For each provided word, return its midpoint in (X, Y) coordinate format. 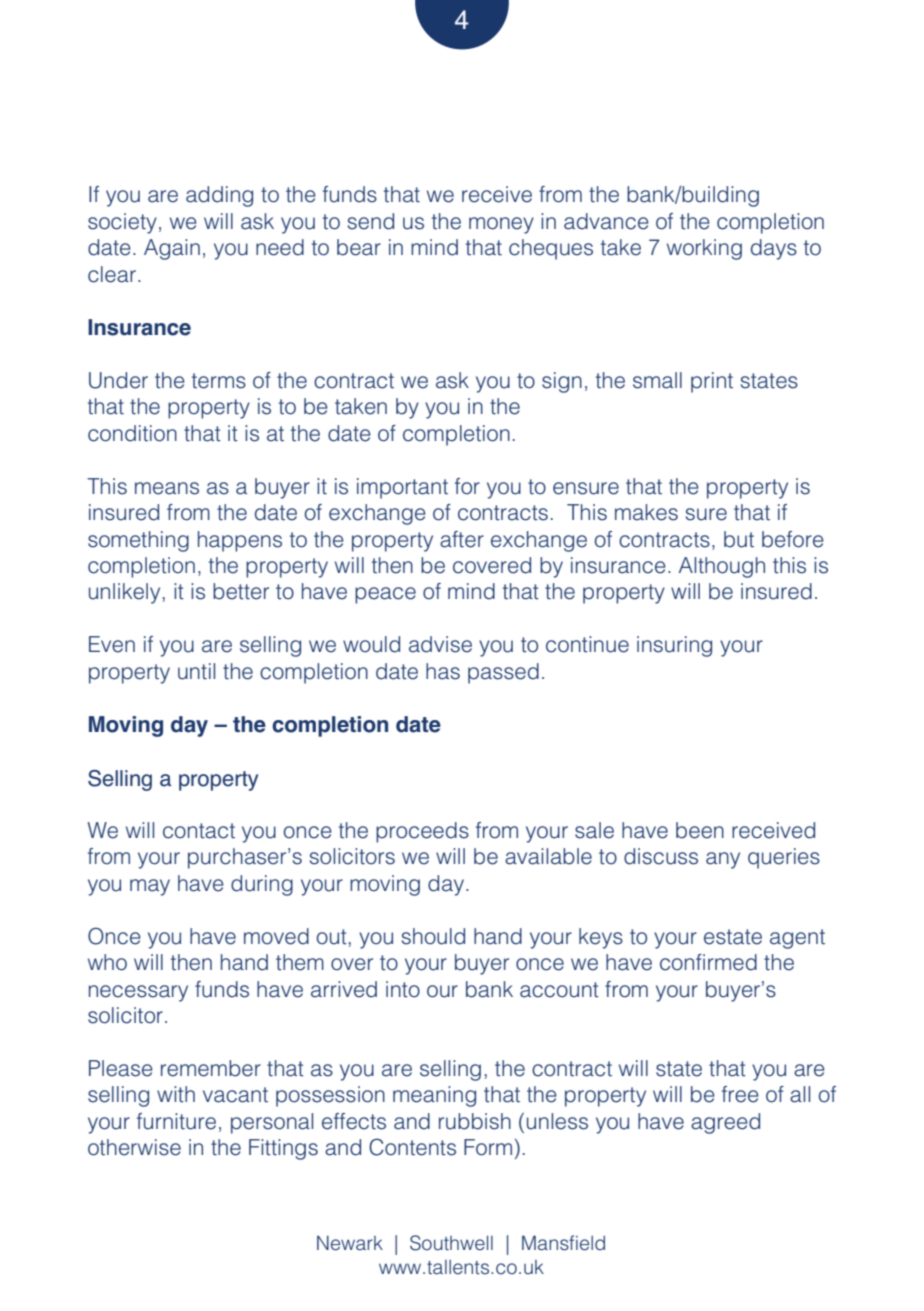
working (704, 249)
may (150, 887)
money (501, 225)
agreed (725, 1123)
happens (240, 541)
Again (172, 249)
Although (722, 567)
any (723, 860)
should (433, 936)
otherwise (134, 1147)
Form (488, 1147)
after (462, 539)
